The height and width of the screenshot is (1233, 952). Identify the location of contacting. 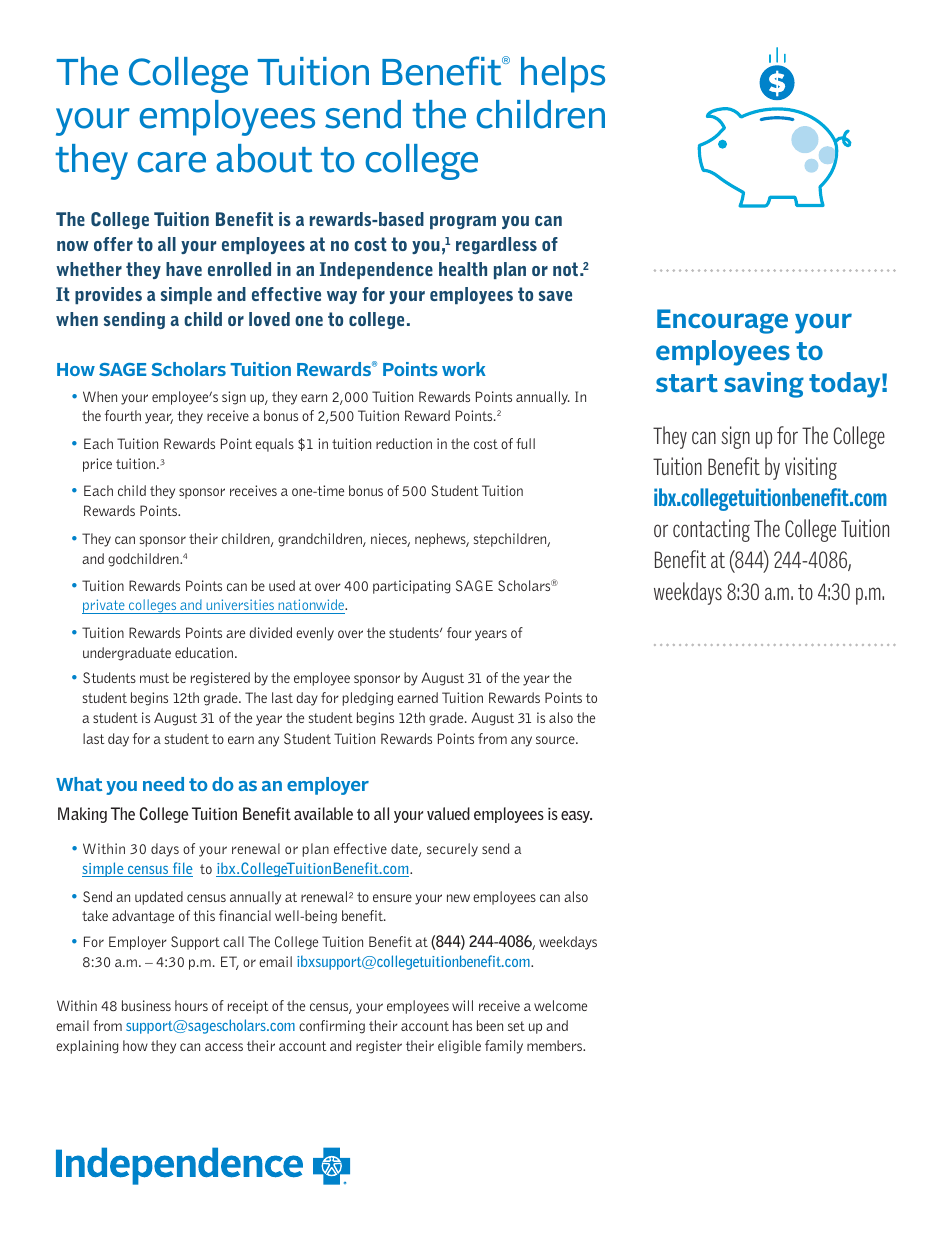
(711, 530).
